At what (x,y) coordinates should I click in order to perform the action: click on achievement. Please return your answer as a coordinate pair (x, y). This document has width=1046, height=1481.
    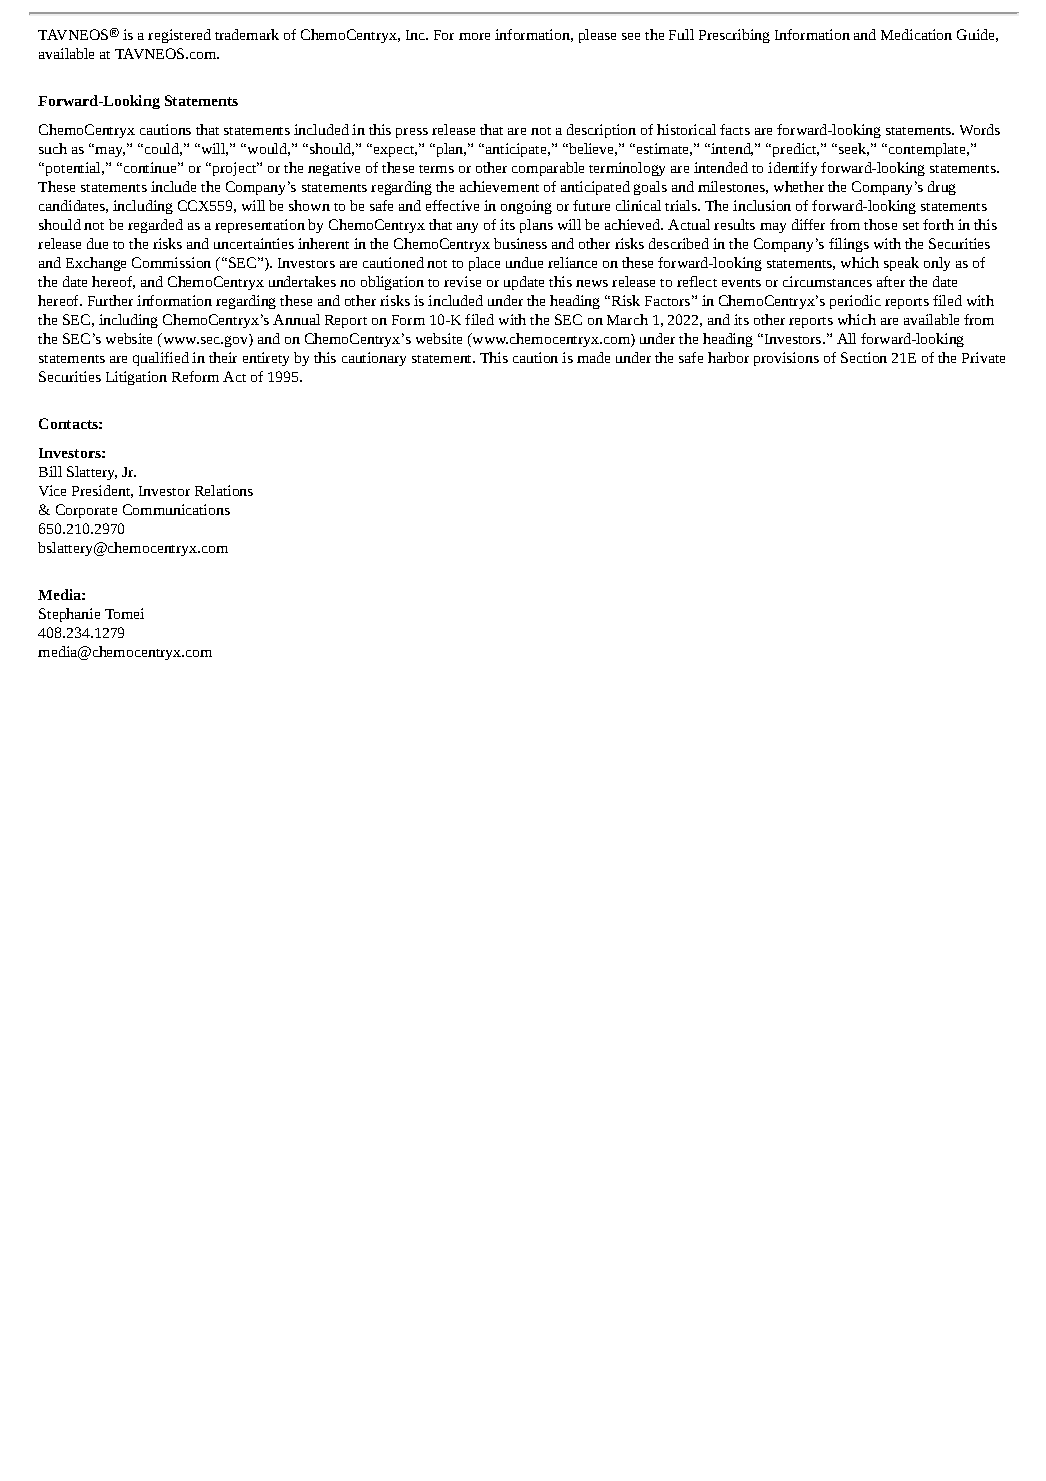
    Looking at the image, I should click on (499, 186).
